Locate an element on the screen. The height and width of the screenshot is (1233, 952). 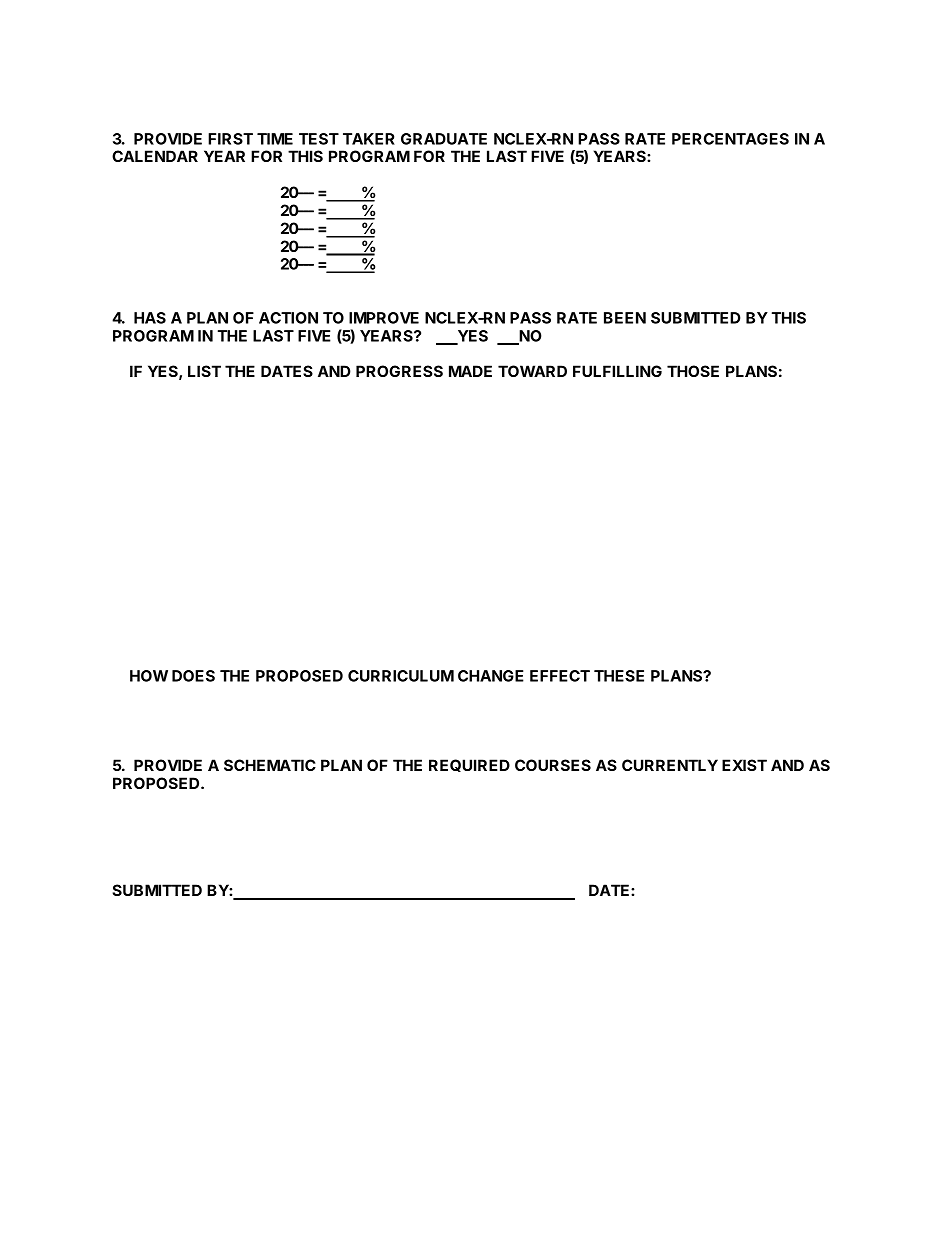
MADE is located at coordinates (470, 371).
